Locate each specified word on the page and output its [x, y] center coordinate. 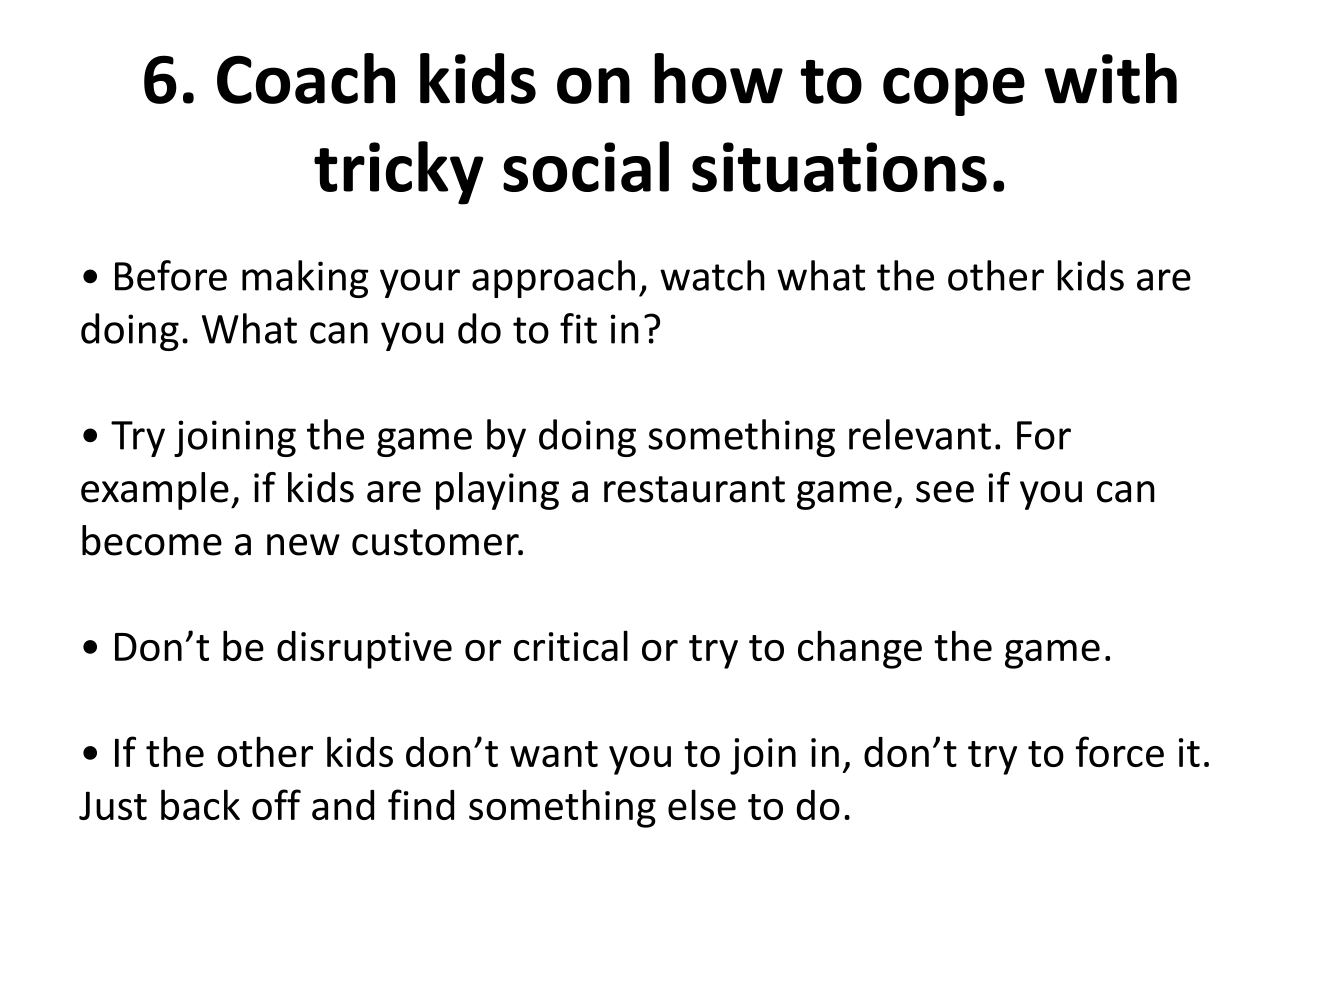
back [200, 804]
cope [954, 91]
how [718, 78]
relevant [920, 434]
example [155, 491]
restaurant [694, 489]
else [702, 804]
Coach [306, 78]
